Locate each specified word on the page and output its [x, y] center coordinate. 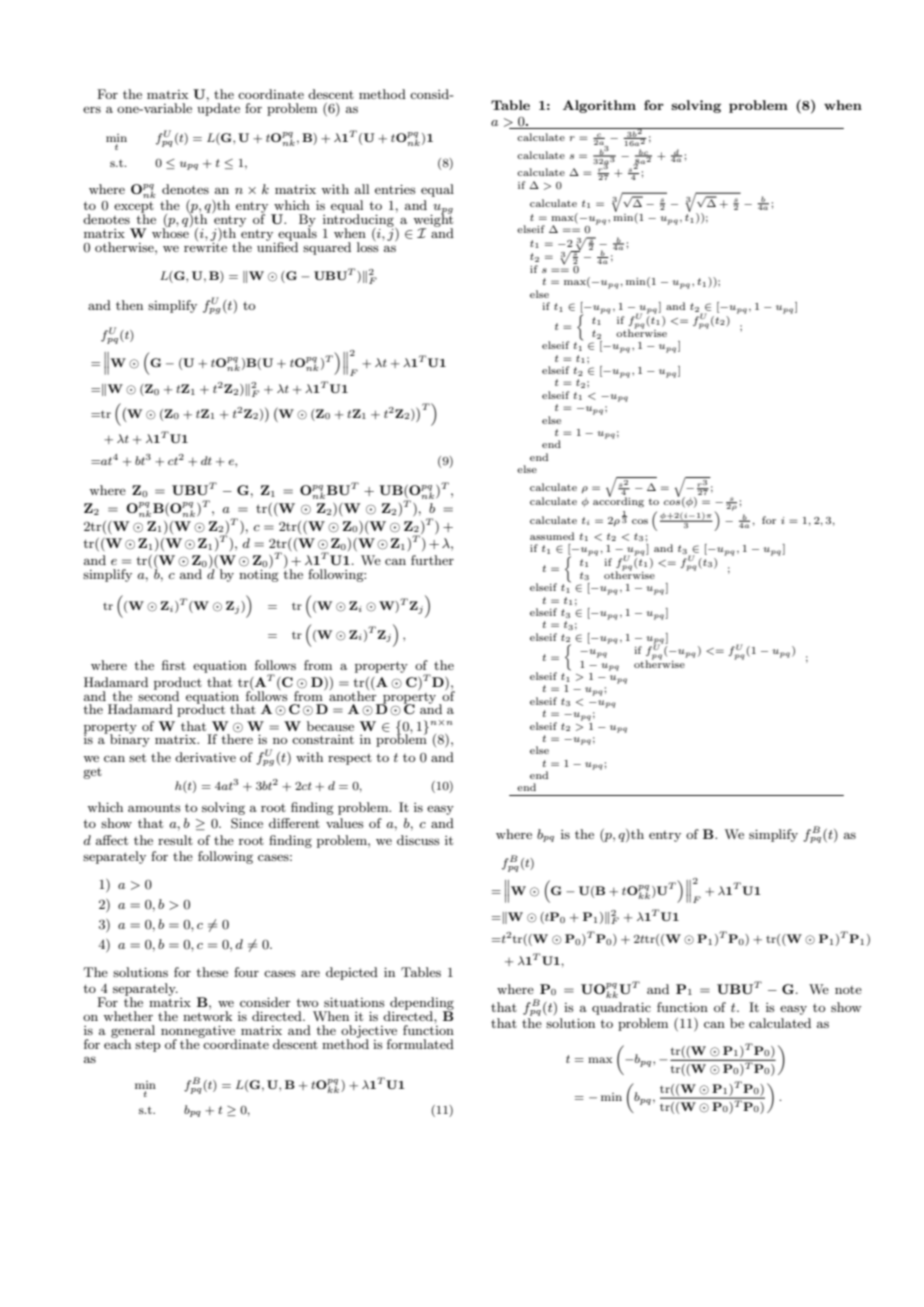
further [432, 560]
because [330, 726]
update [218, 108]
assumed [552, 536]
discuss [418, 840]
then [129, 305]
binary [130, 739]
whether [128, 1016]
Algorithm [599, 106]
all [362, 189]
